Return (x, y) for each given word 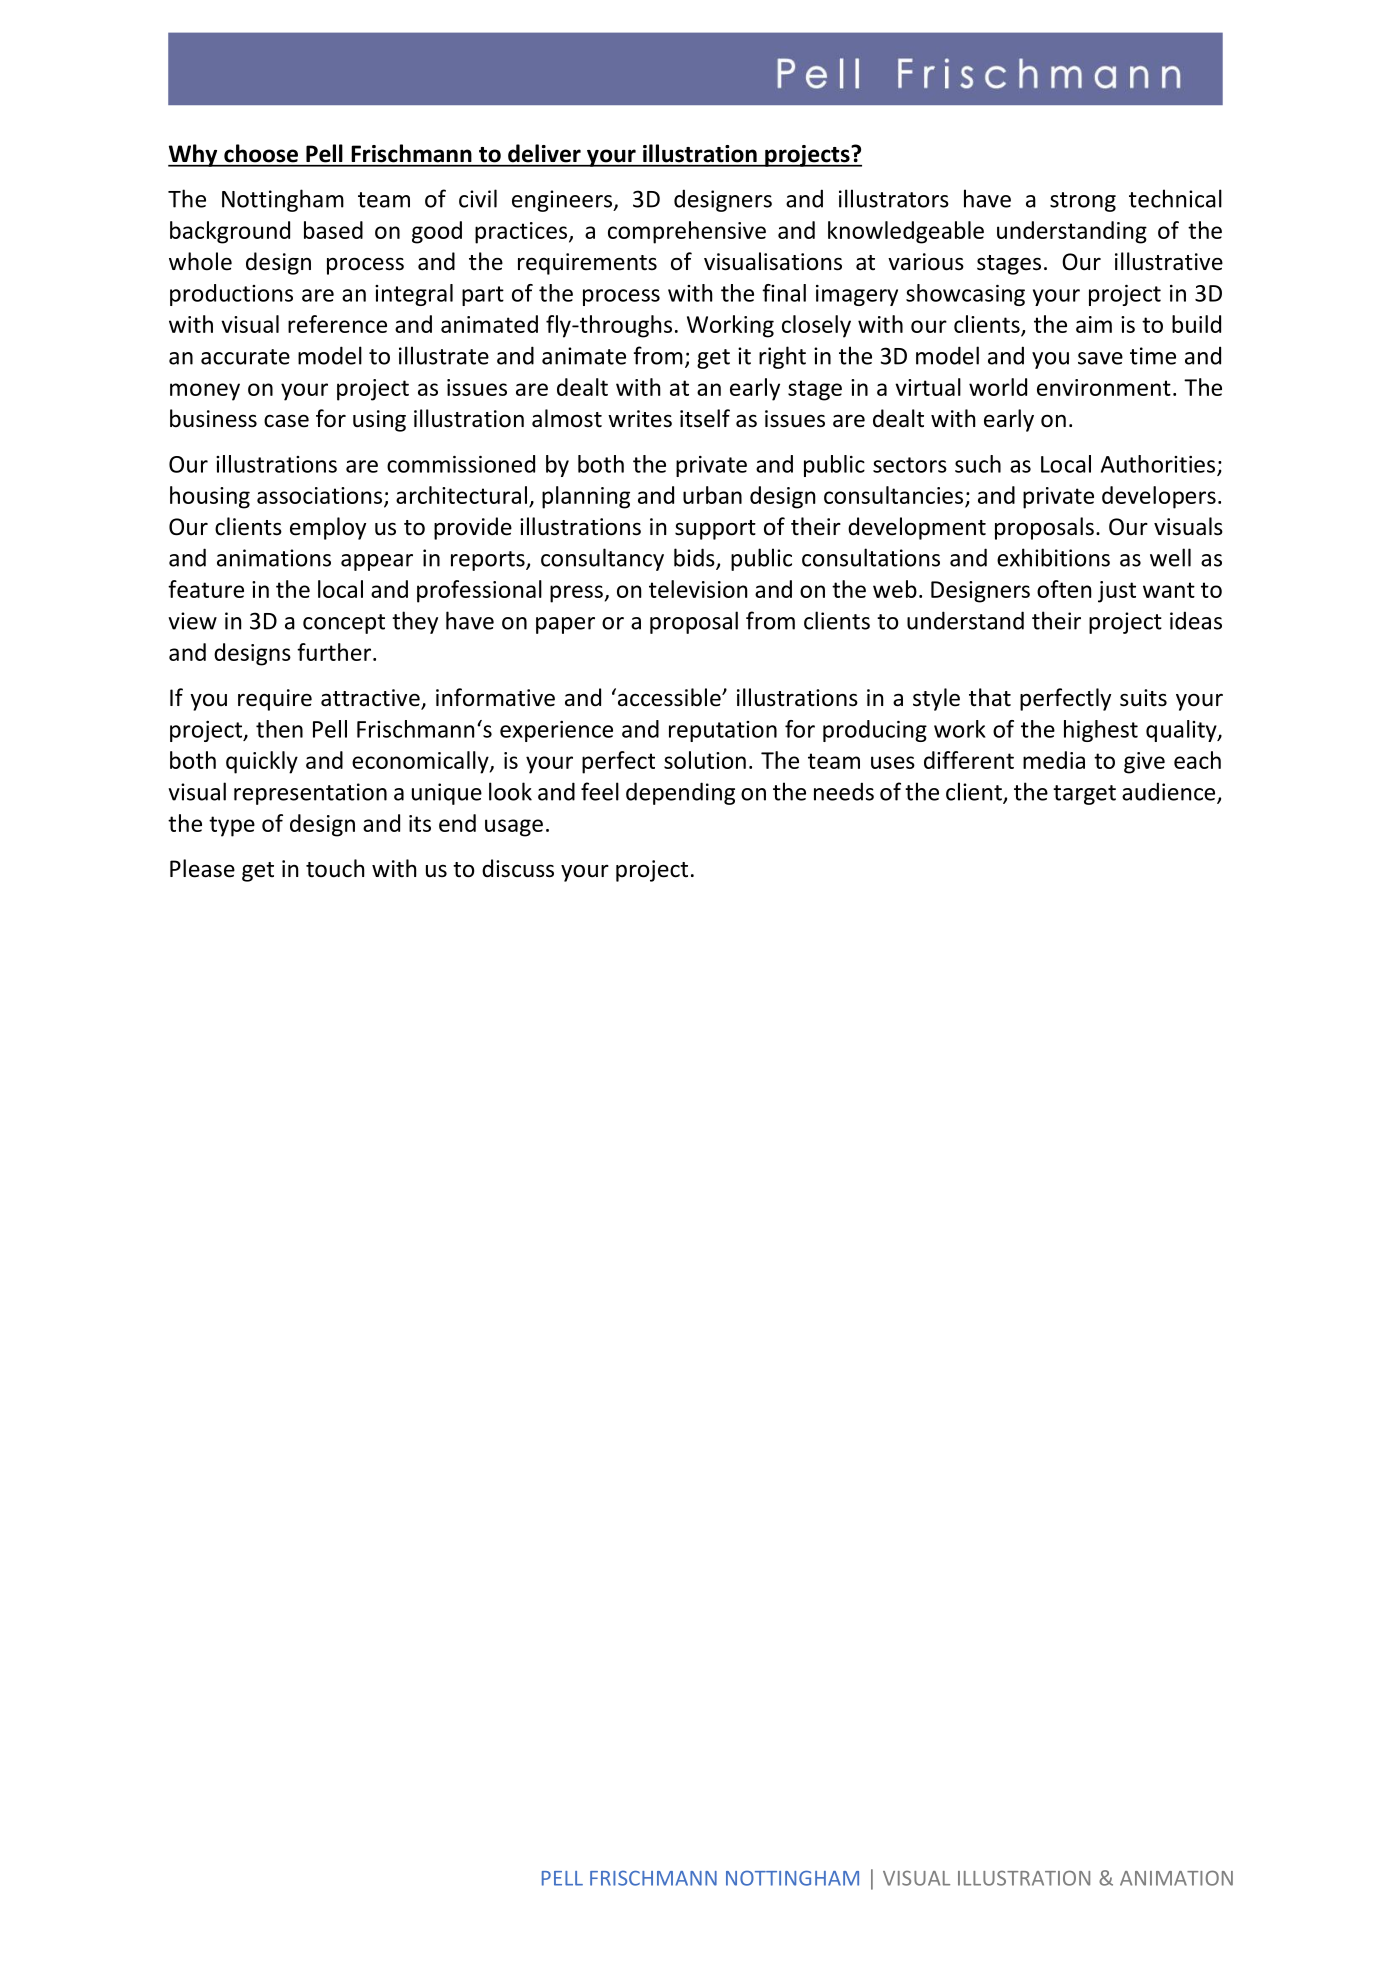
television (698, 589)
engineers (563, 201)
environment (1104, 387)
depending (680, 793)
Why (194, 155)
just (1117, 592)
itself (705, 418)
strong (1083, 202)
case (286, 421)
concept (344, 624)
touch (335, 868)
